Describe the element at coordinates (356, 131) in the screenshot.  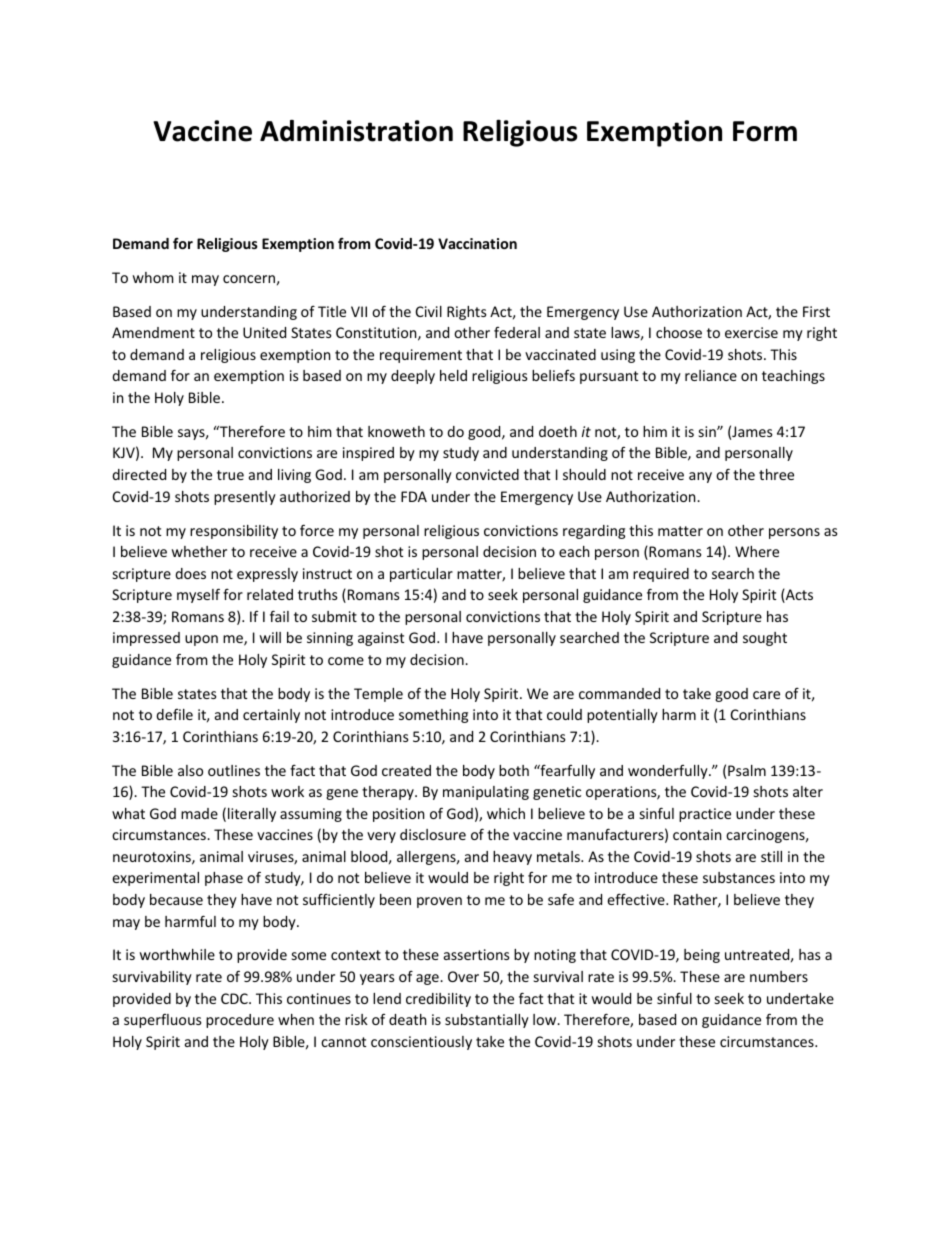
I see `Administration` at that location.
